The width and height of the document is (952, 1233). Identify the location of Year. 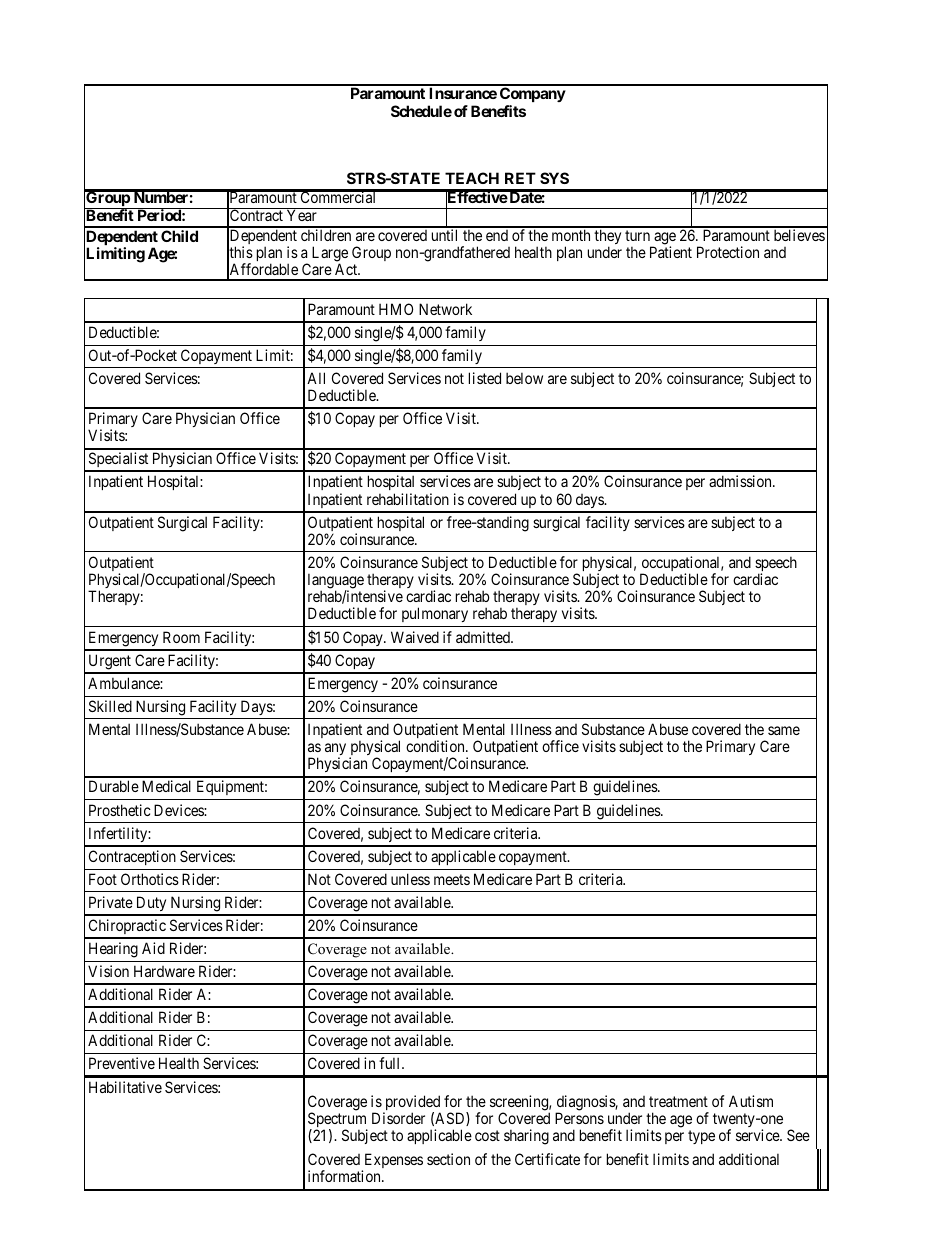
(302, 215).
